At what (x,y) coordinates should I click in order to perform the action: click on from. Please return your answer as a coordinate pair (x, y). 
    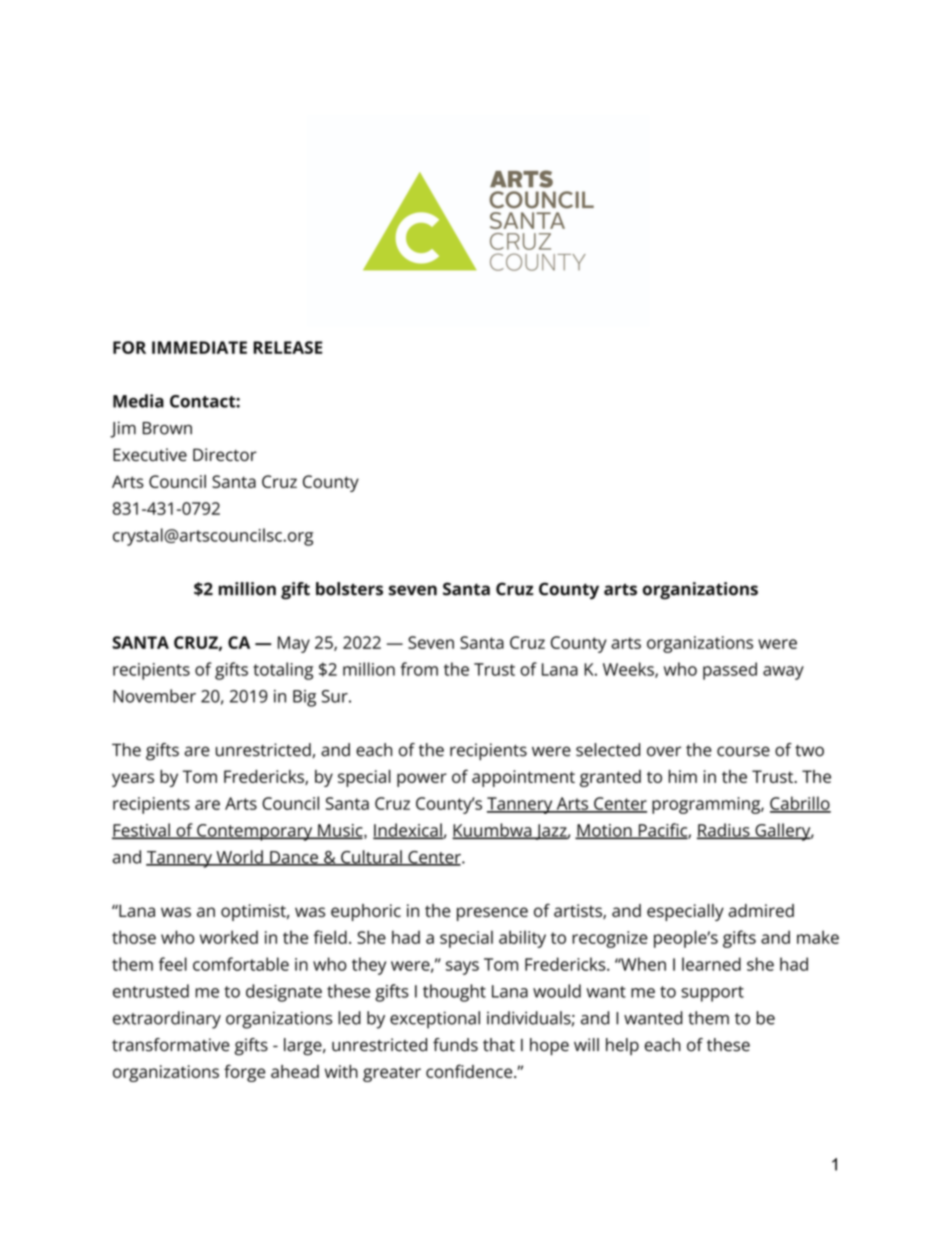
    Looking at the image, I should click on (419, 669).
